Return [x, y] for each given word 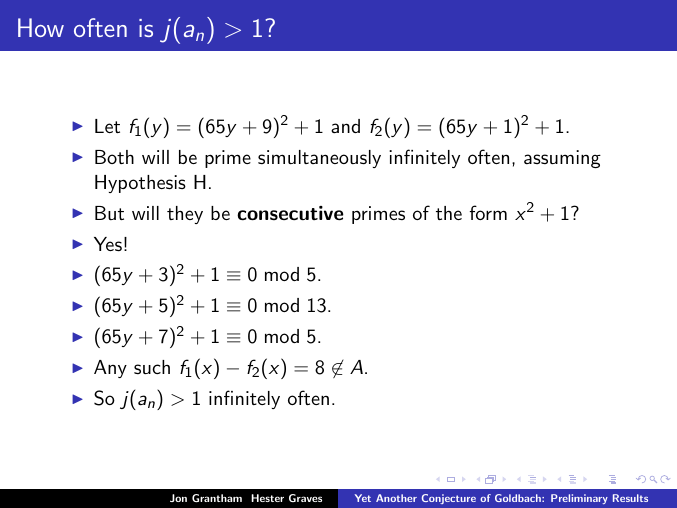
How [41, 27]
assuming [562, 159]
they [185, 215]
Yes [108, 244]
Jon [178, 498]
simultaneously [319, 159]
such [152, 367]
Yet [363, 498]
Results [630, 498]
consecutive [290, 213]
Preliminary [579, 499]
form [488, 212]
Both [114, 157]
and [345, 126]
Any [110, 369]
